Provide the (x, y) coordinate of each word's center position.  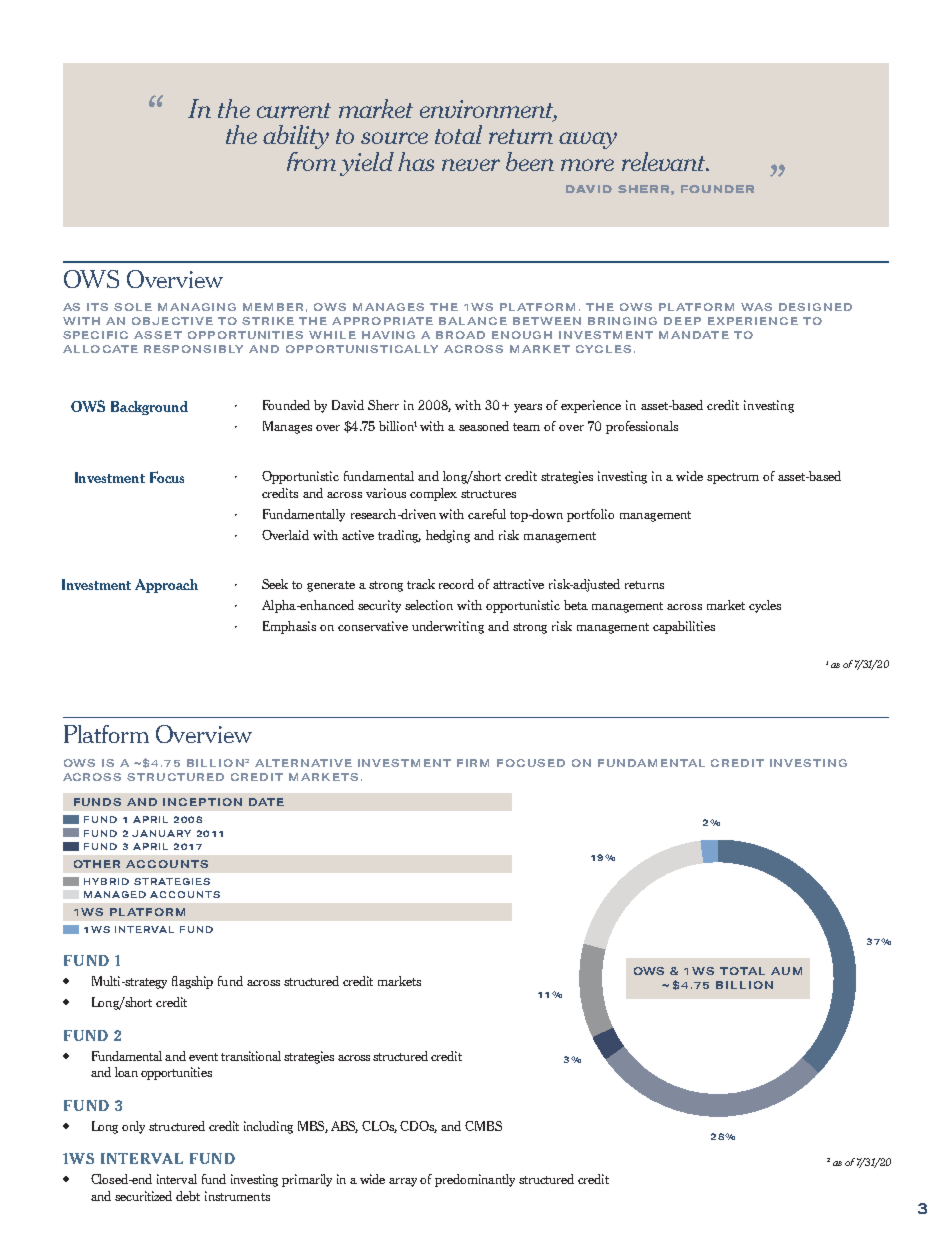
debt (188, 1196)
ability (296, 137)
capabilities (684, 627)
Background (149, 408)
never (471, 165)
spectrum (733, 478)
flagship (192, 982)
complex (433, 494)
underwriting (448, 627)
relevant (665, 161)
